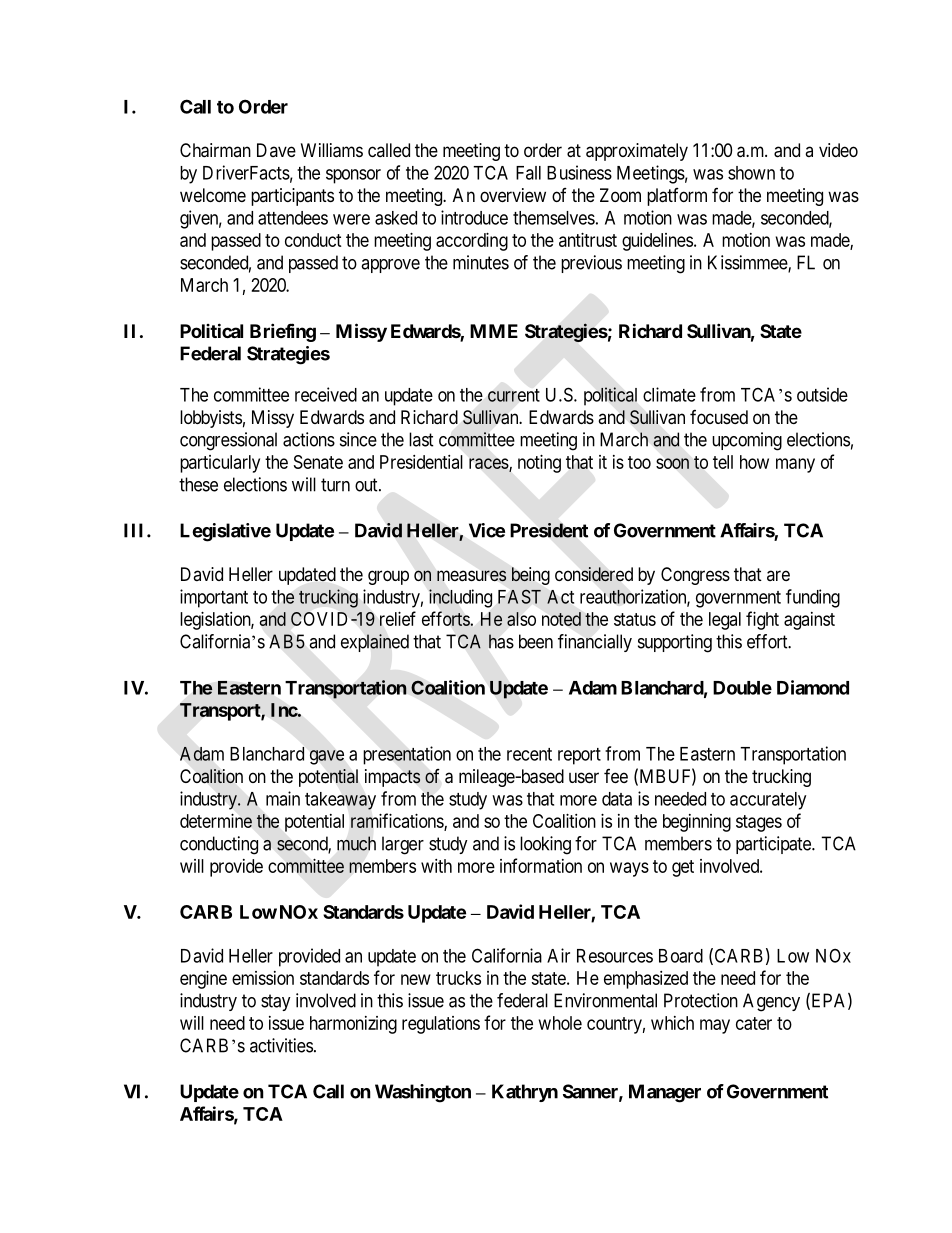 This image has width=952, height=1233. Describe the element at coordinates (768, 801) in the image. I see `accurately` at that location.
